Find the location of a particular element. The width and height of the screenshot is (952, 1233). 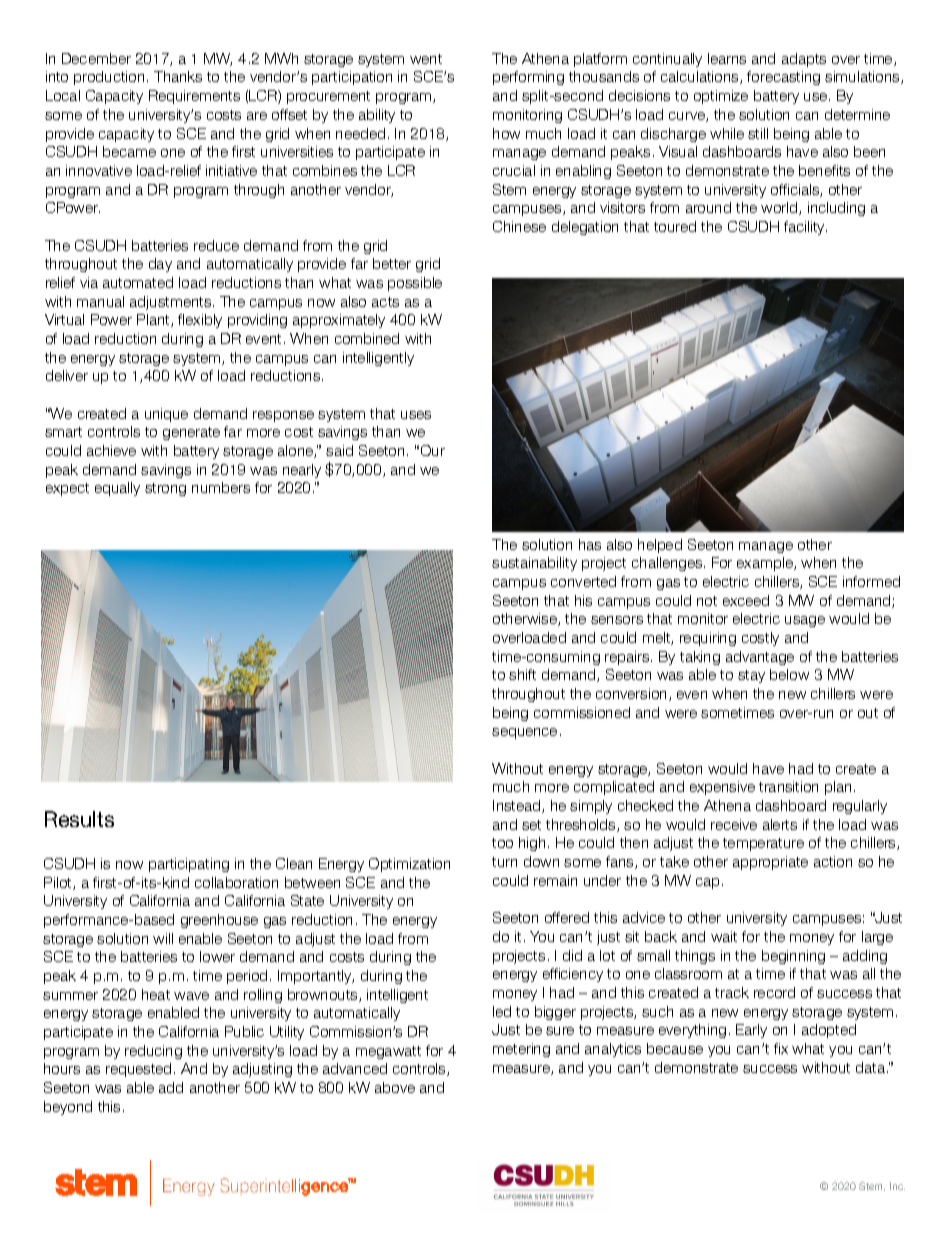

alerts is located at coordinates (780, 824).
